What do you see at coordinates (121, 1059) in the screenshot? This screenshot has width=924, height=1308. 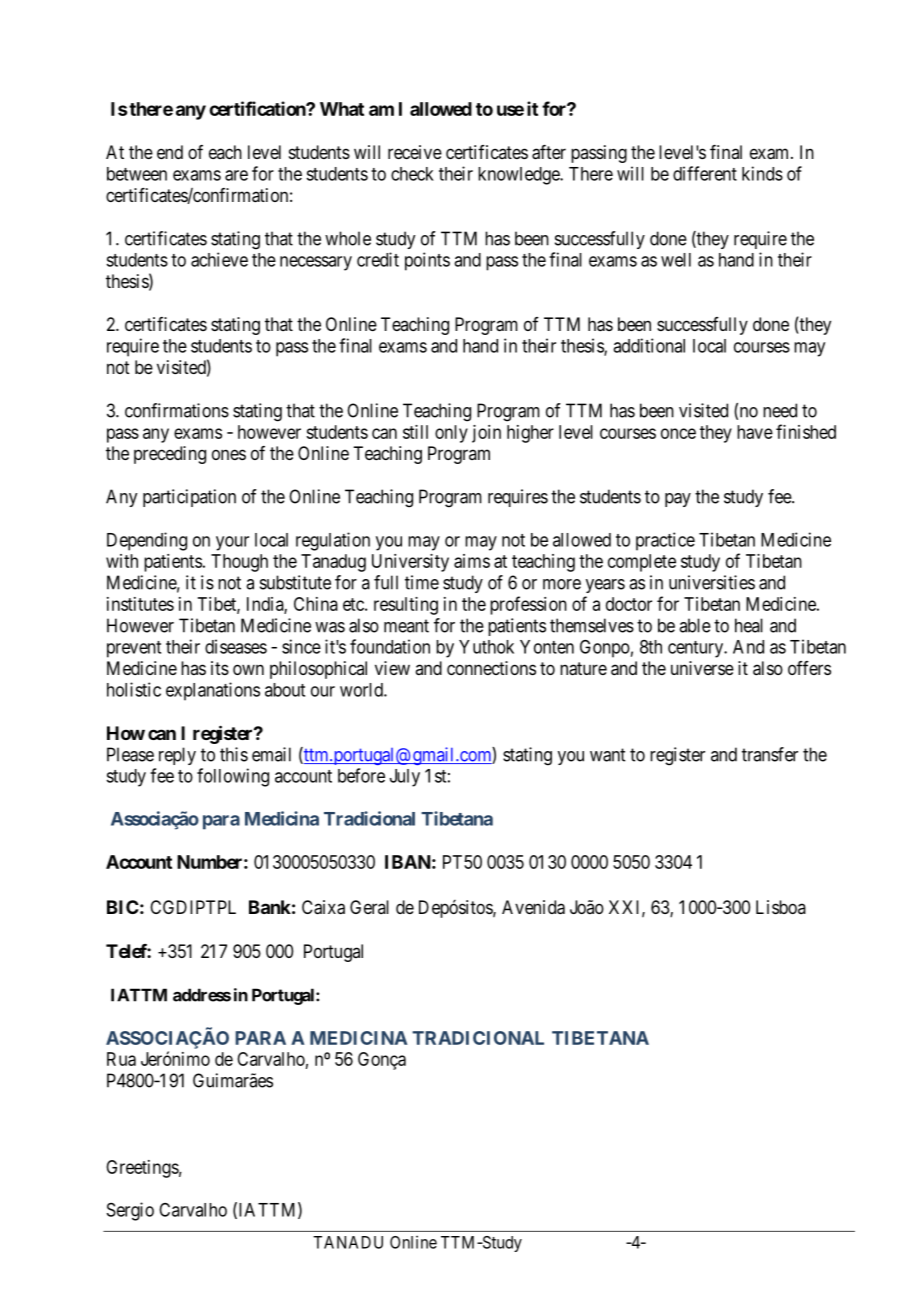 I see `Rua` at bounding box center [121, 1059].
